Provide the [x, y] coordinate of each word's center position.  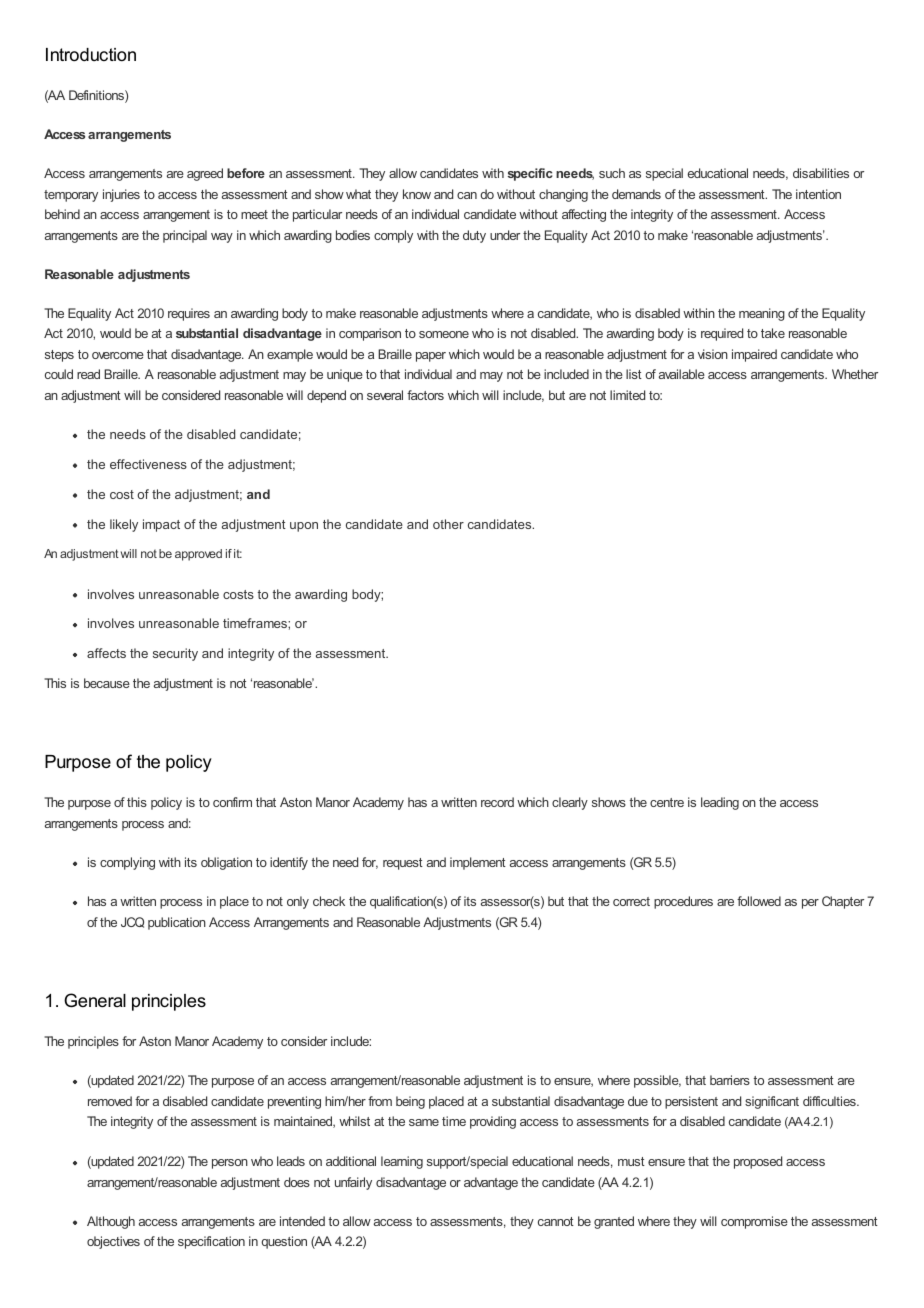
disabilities [821, 173]
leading [720, 803]
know [417, 194]
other [448, 524]
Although [111, 1222]
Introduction [91, 54]
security [175, 654]
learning [402, 1162]
